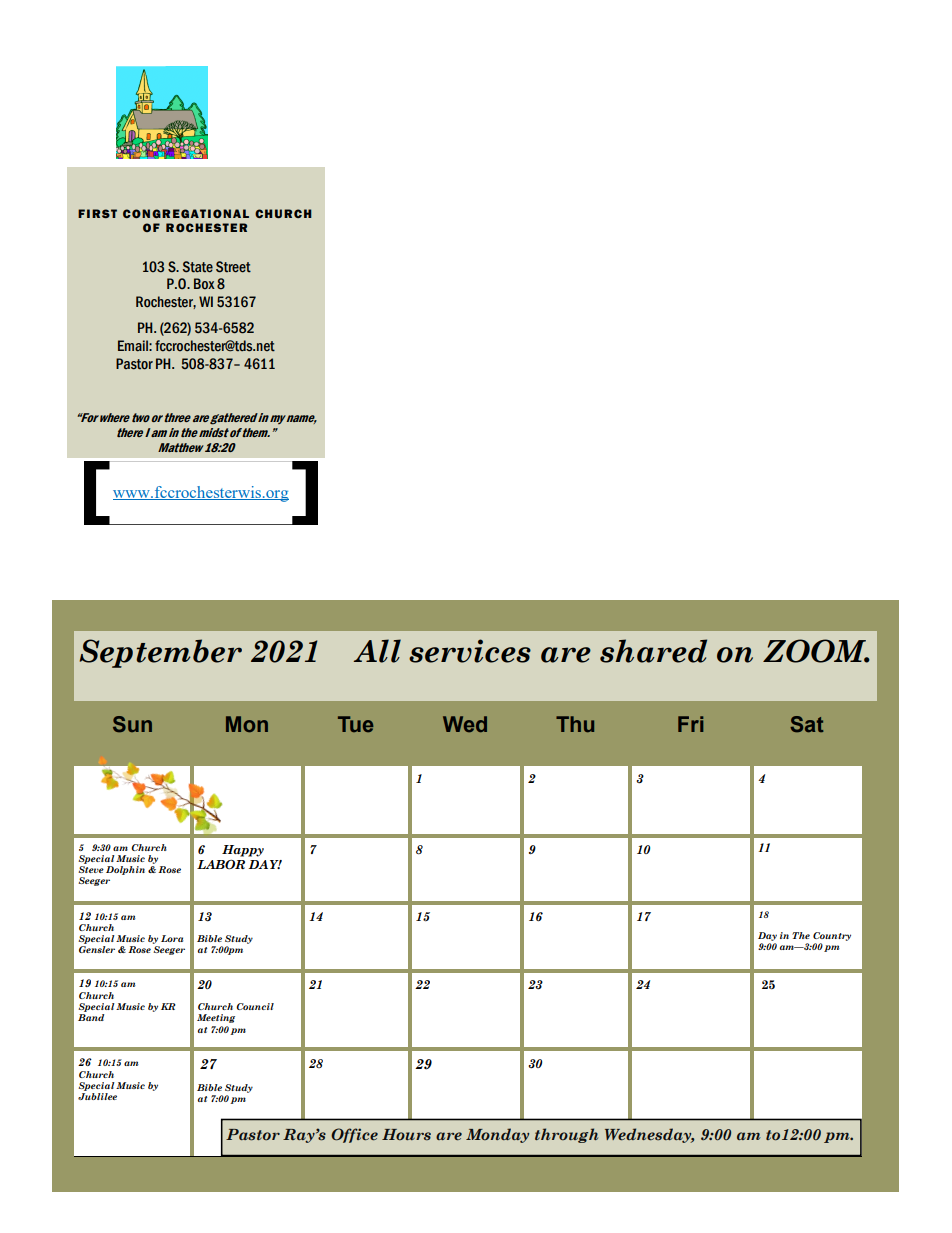  What do you see at coordinates (470, 651) in the document?
I see `services` at bounding box center [470, 651].
